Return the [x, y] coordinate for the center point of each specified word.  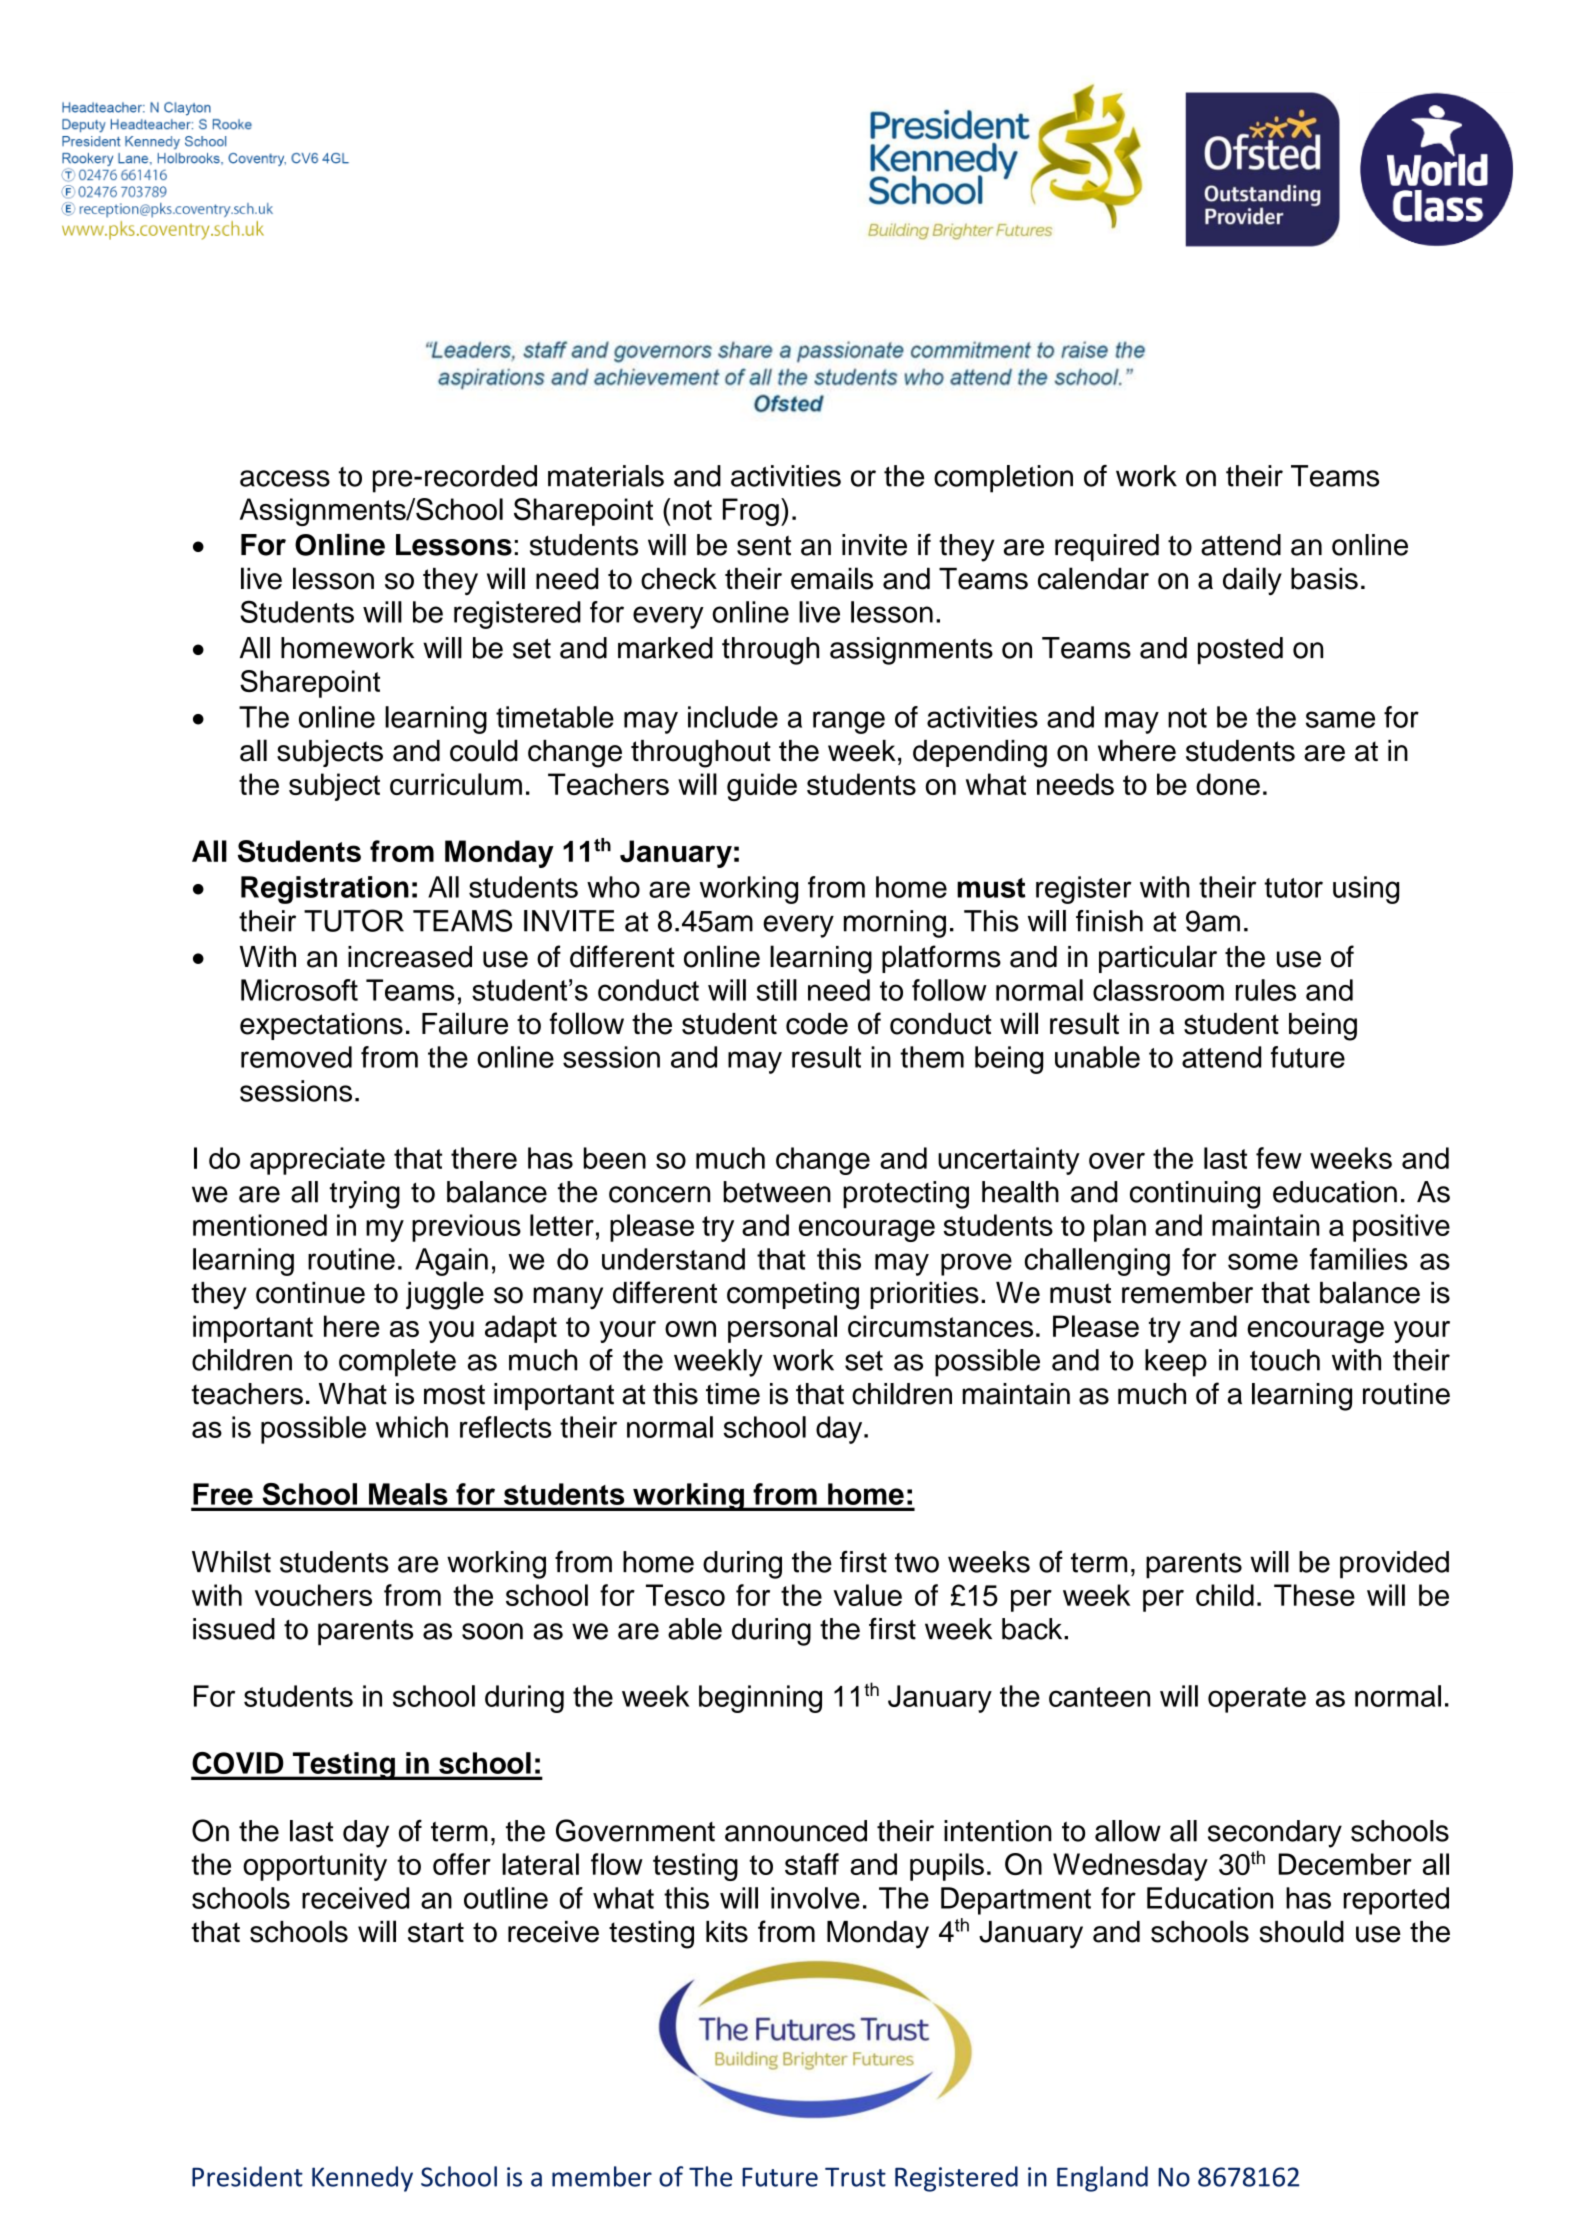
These [1314, 1595]
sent [764, 545]
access [285, 478]
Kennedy [362, 2179]
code [817, 1024]
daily [1252, 581]
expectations [321, 1026]
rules [1266, 990]
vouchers [313, 1595]
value [867, 1595]
